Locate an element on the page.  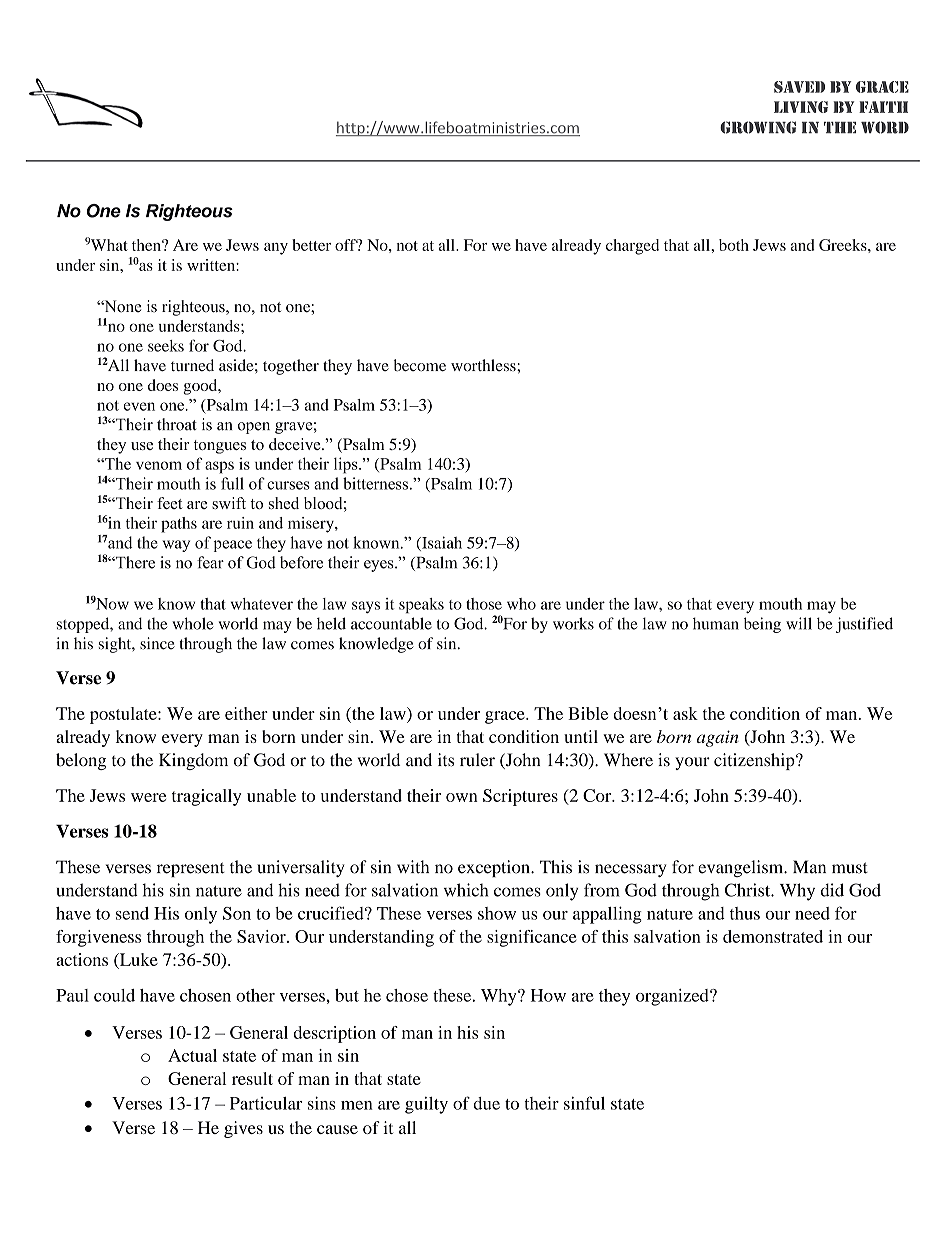
ruler is located at coordinates (477, 760).
